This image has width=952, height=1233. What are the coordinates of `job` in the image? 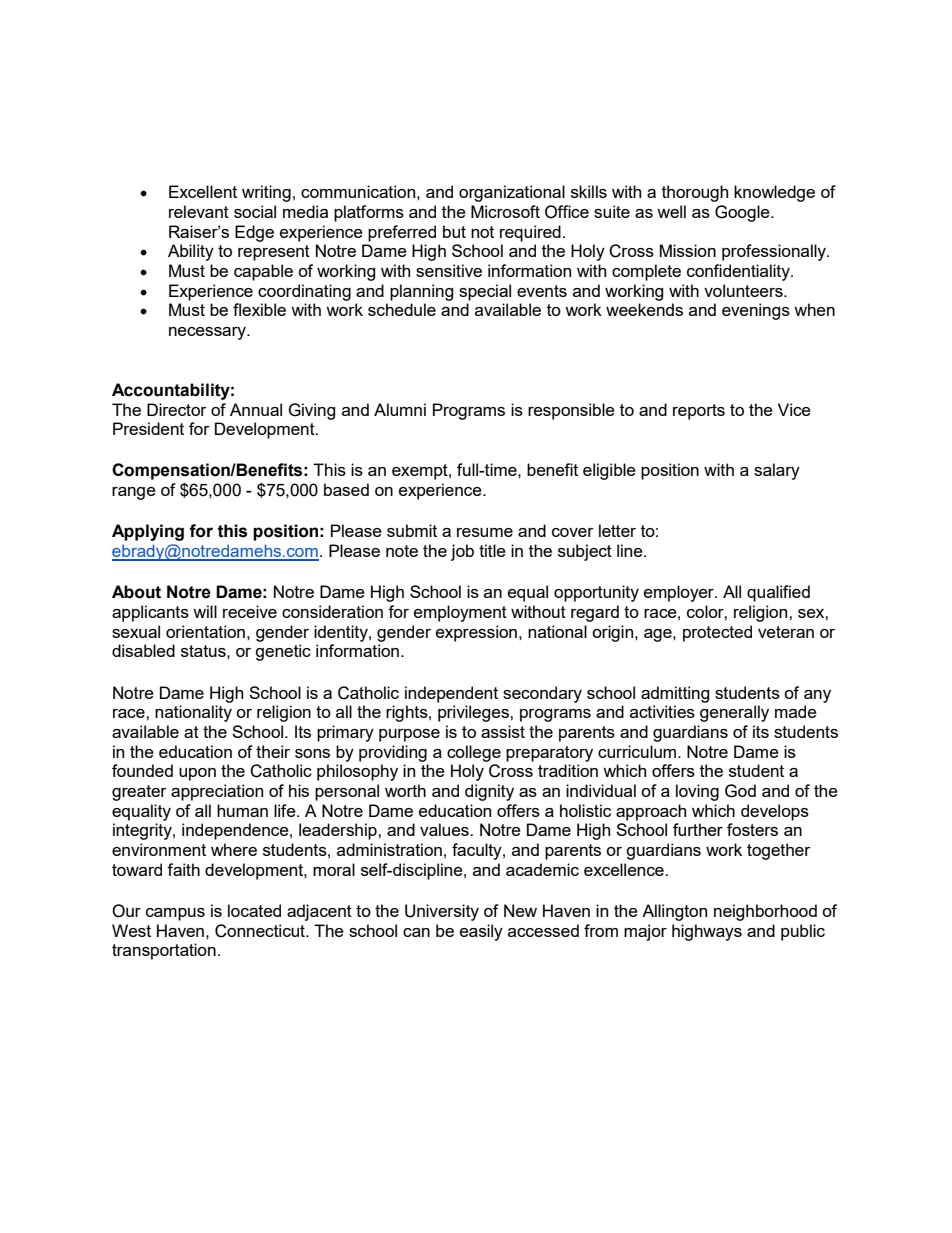 It's located at (462, 552).
